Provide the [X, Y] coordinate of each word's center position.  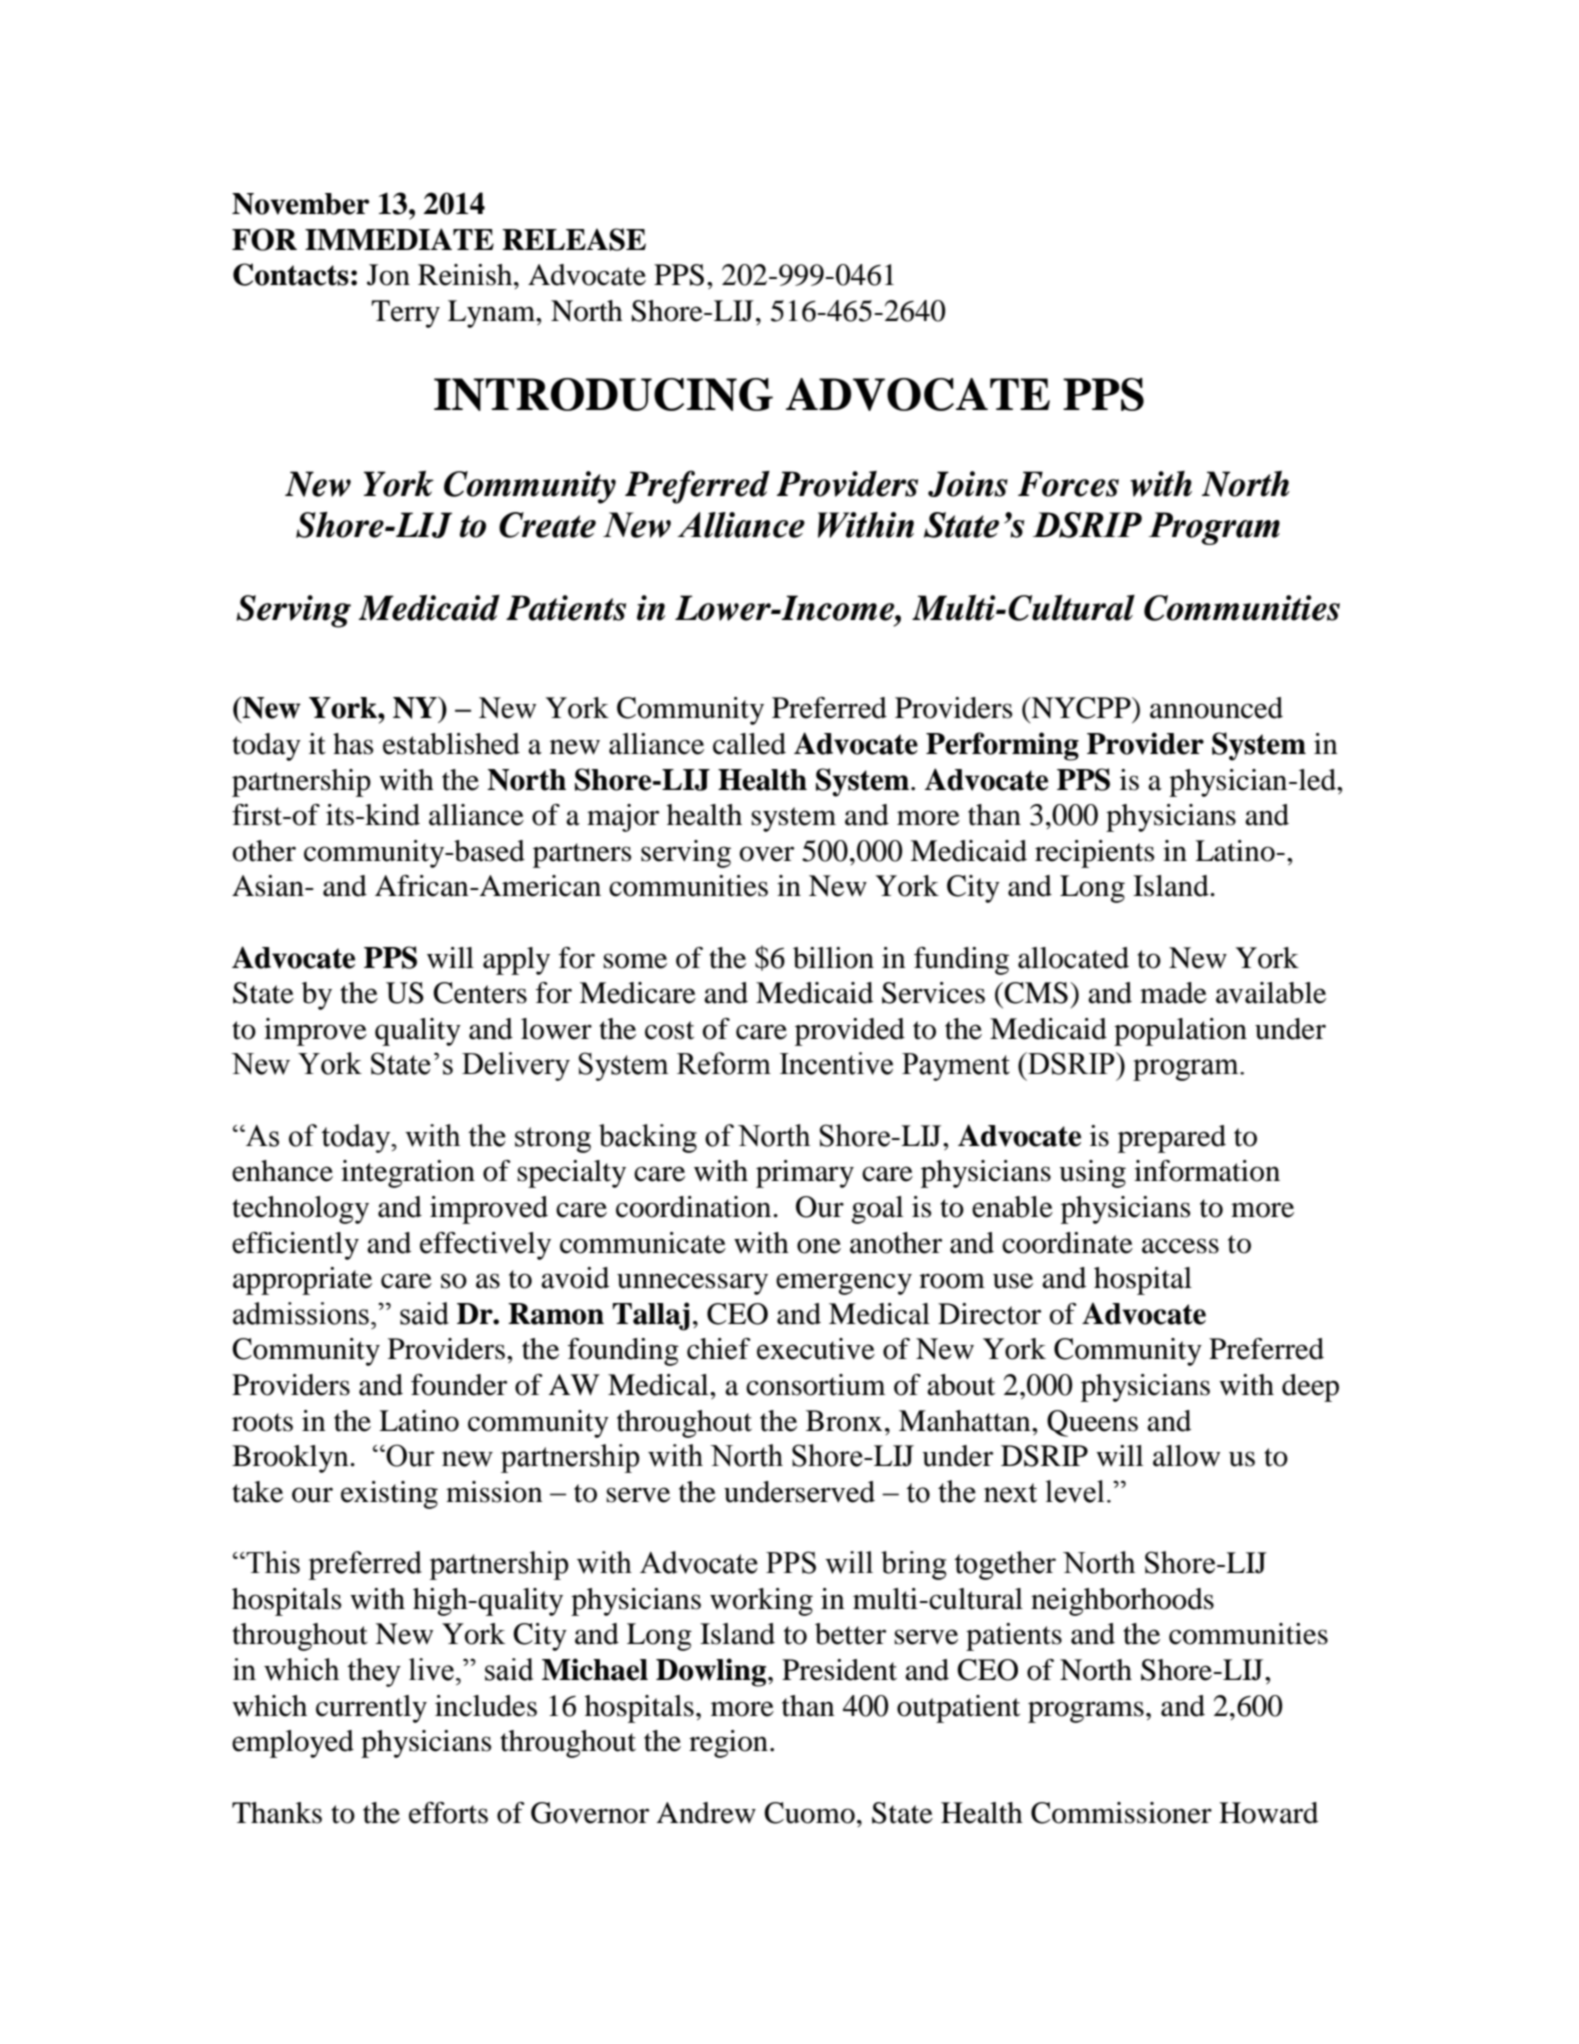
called [749, 744]
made [1173, 993]
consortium [815, 1385]
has [353, 744]
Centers [480, 993]
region [728, 1744]
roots [262, 1422]
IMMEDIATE [399, 239]
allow [1186, 1456]
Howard [1268, 1813]
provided [850, 1032]
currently [371, 1709]
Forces [1068, 484]
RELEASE [574, 239]
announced [1216, 708]
